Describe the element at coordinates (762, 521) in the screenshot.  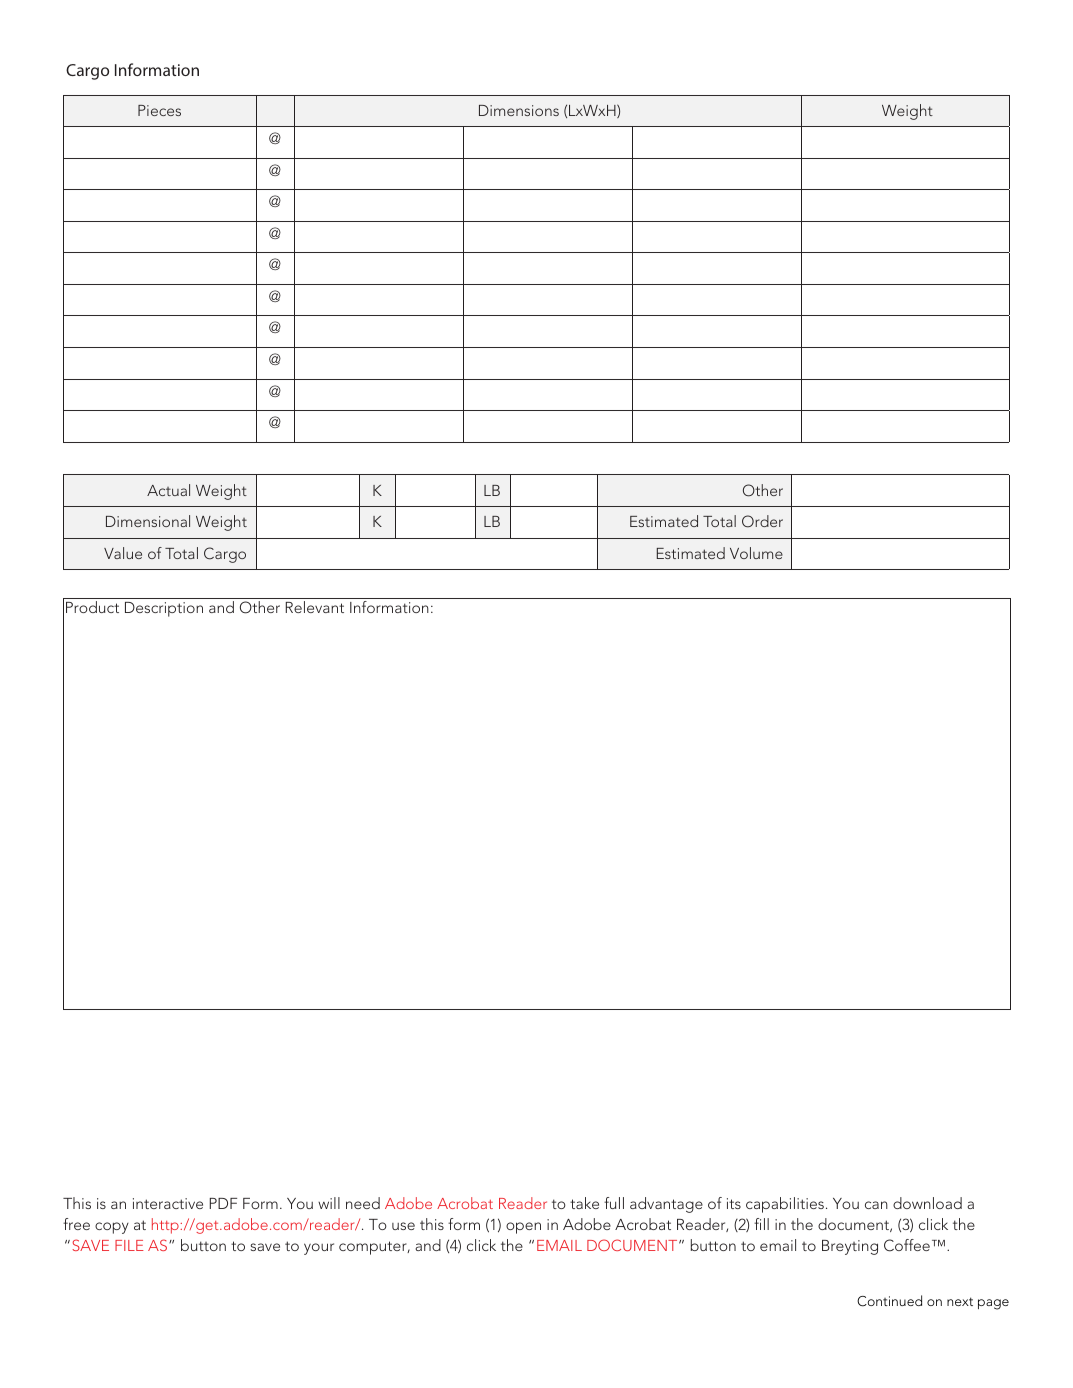
I see `Order` at that location.
